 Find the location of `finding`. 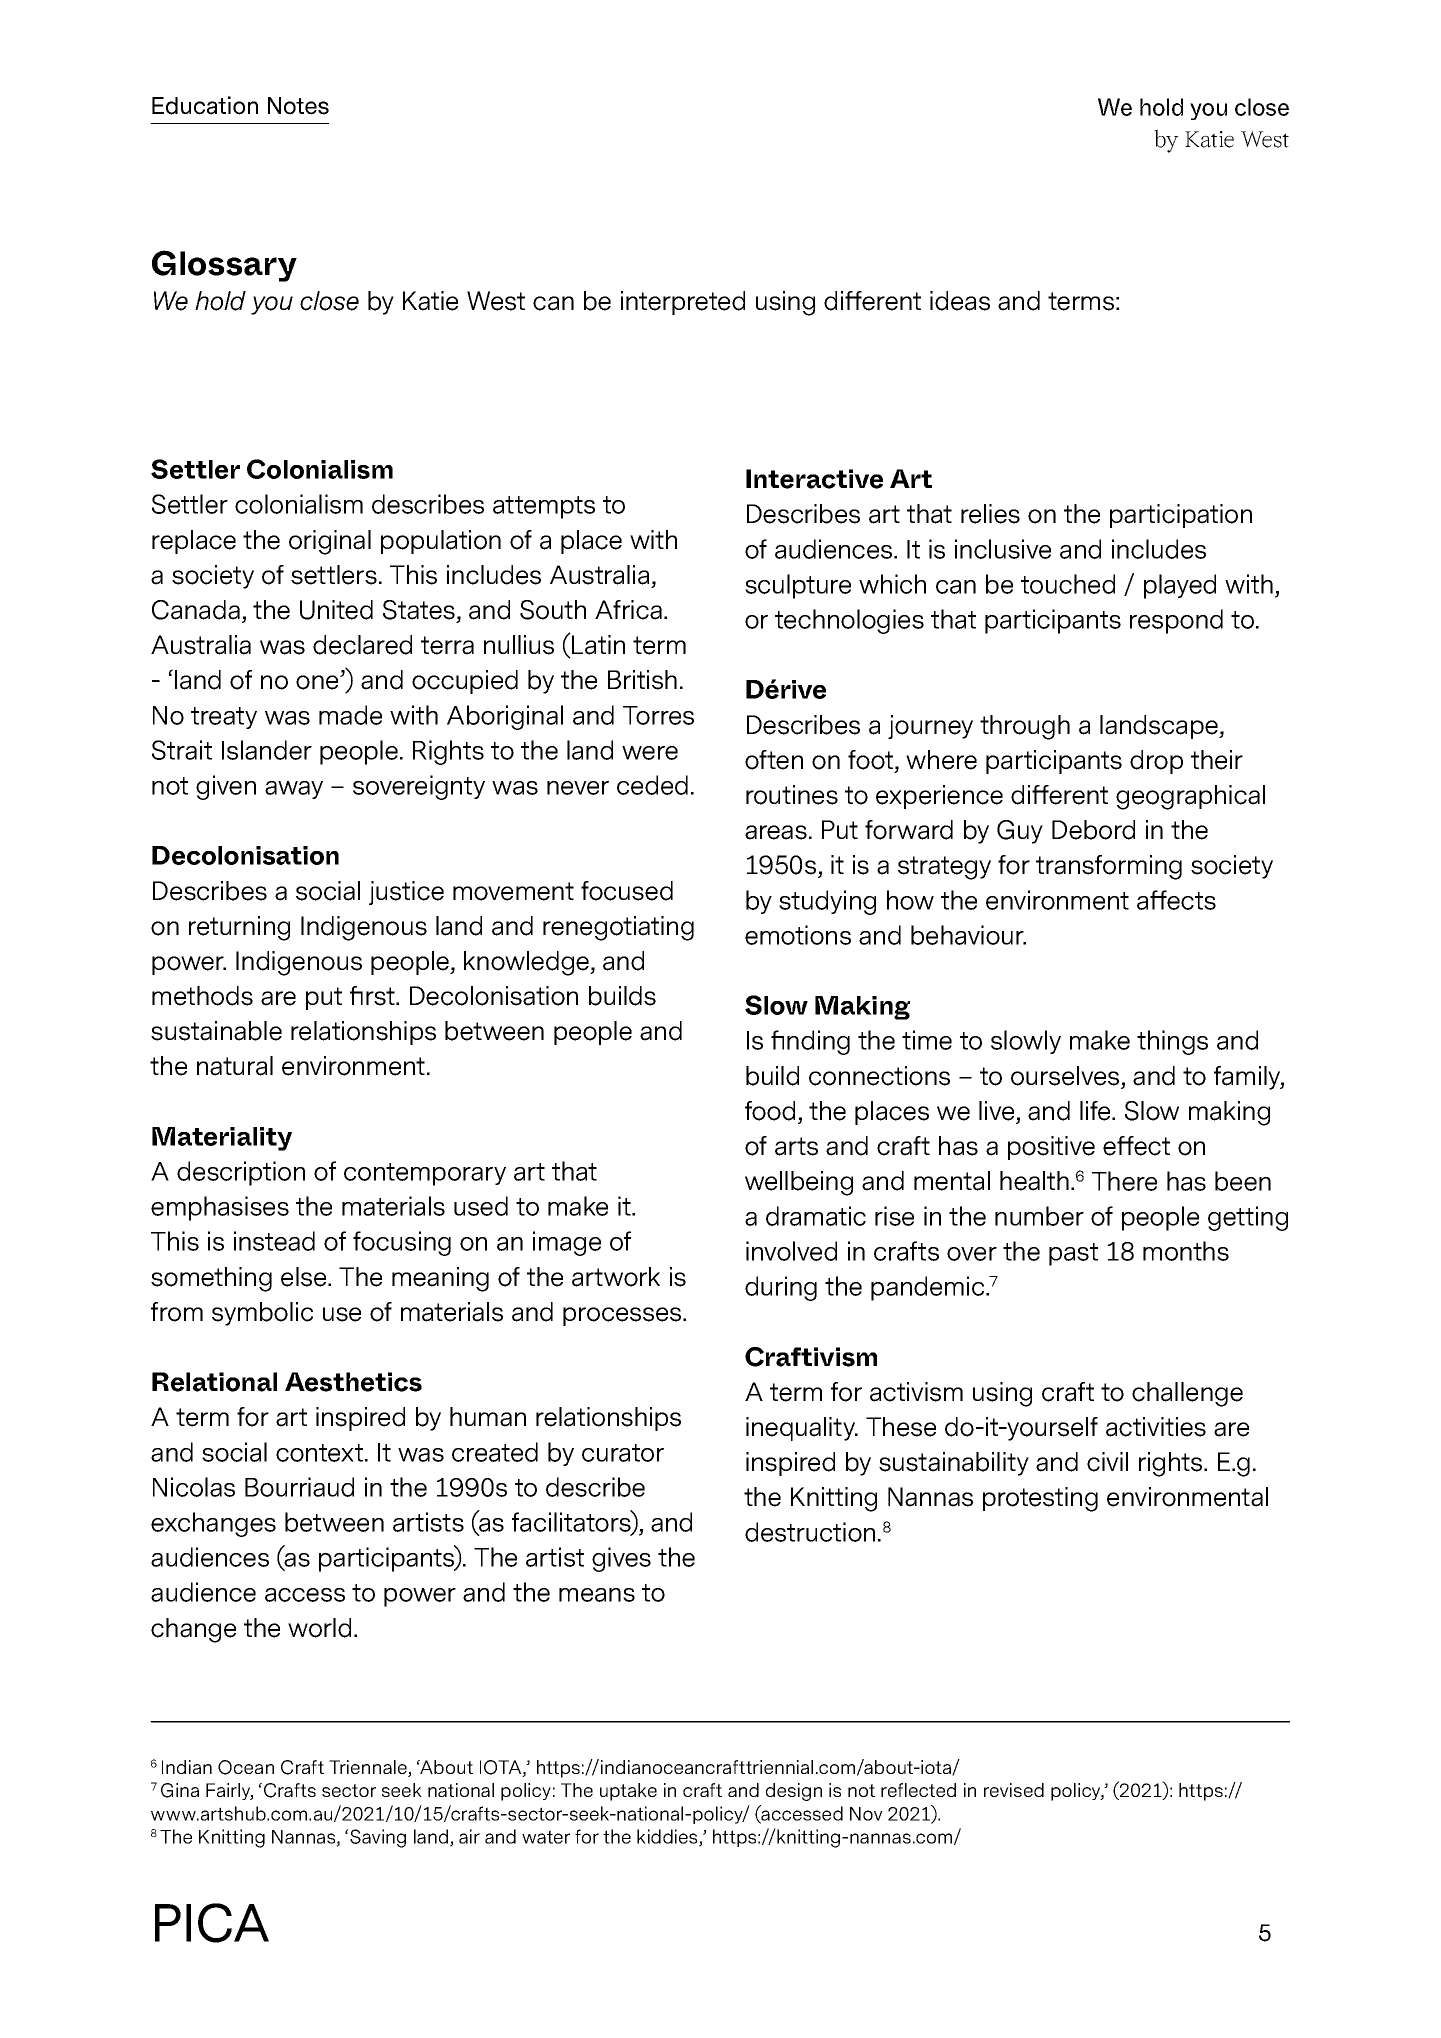

finding is located at coordinates (810, 1042).
